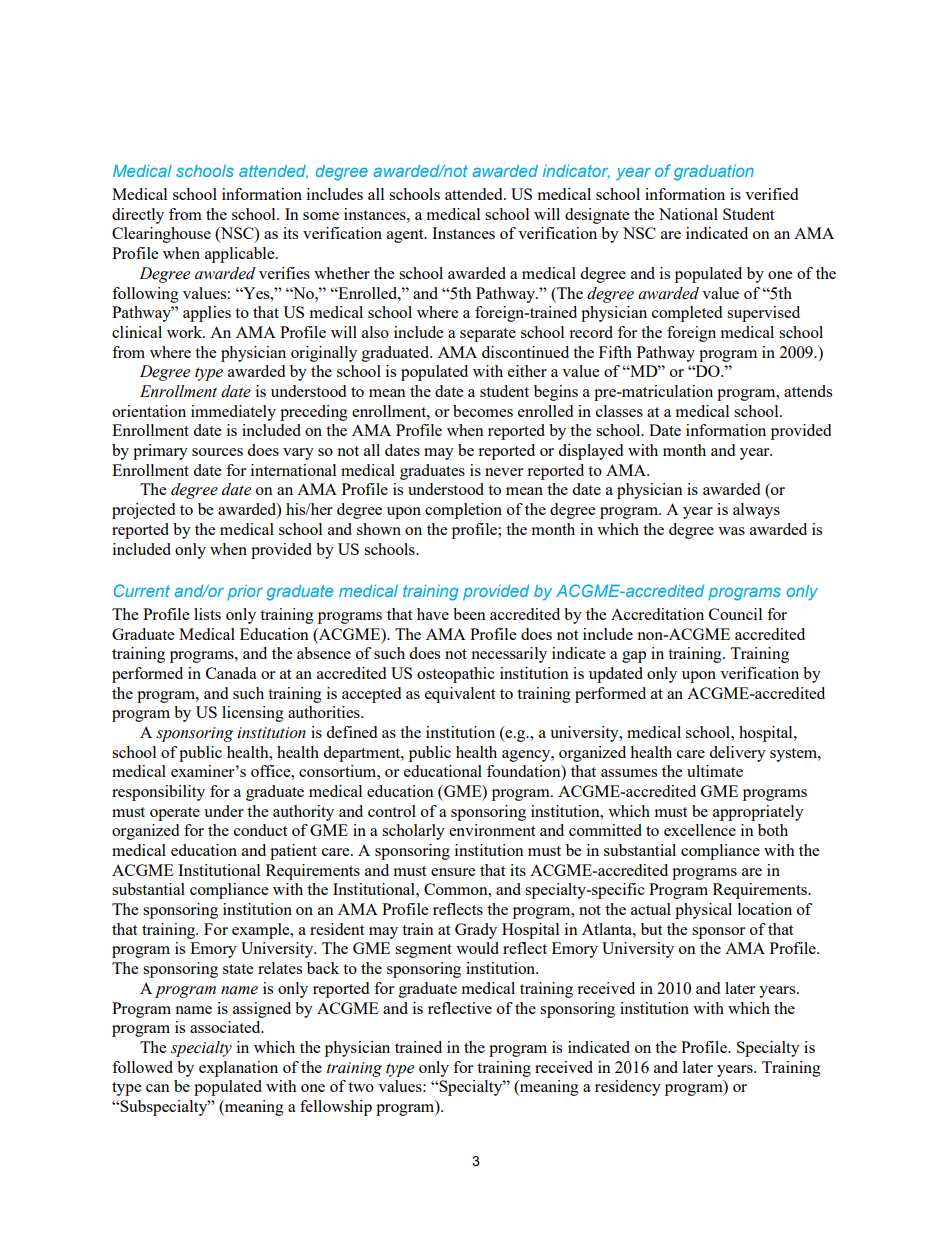 The height and width of the page is (1233, 952). What do you see at coordinates (361, 1087) in the page?
I see `two` at bounding box center [361, 1087].
